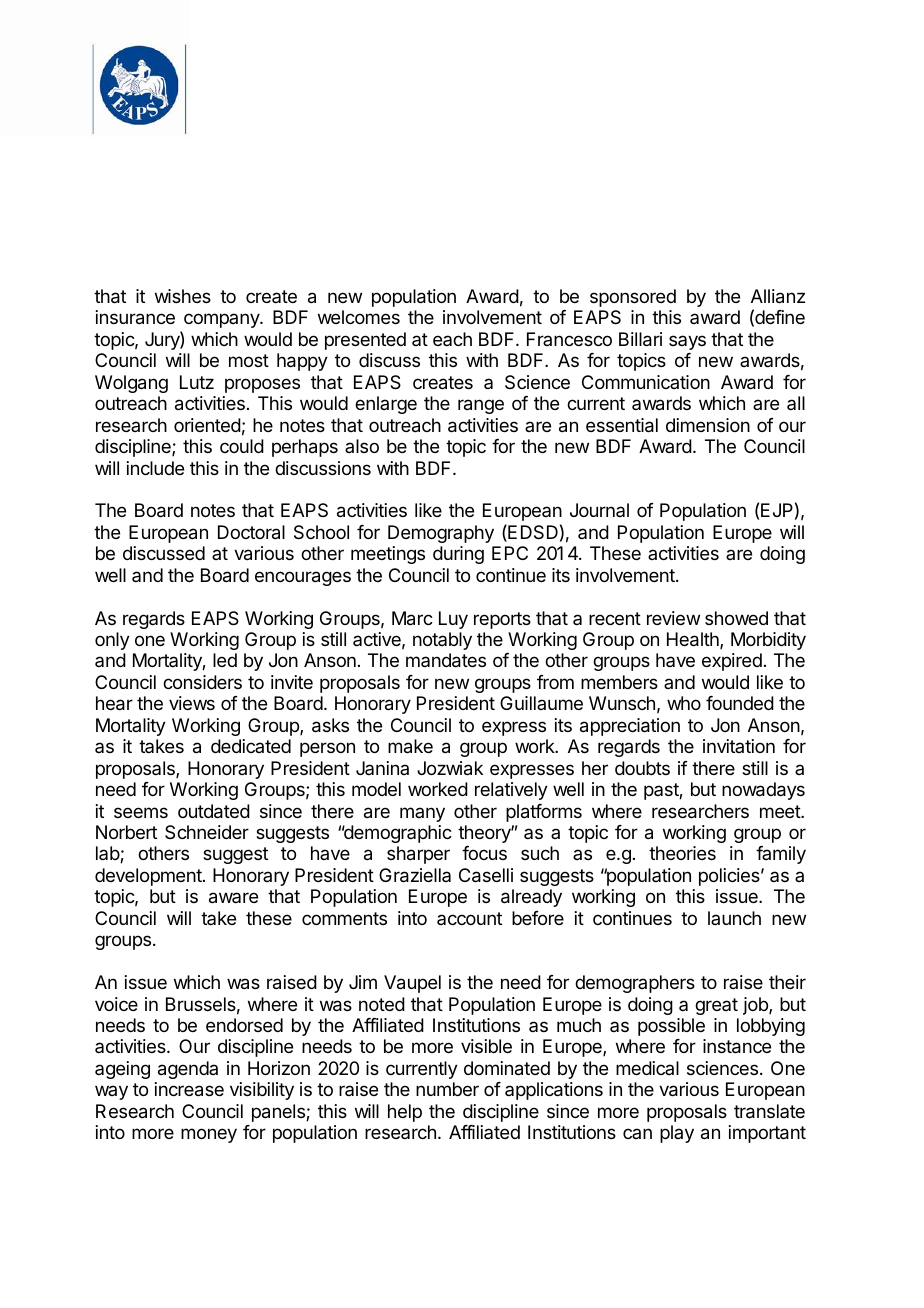 The width and height of the page is (924, 1308). I want to click on showed, so click(736, 618).
